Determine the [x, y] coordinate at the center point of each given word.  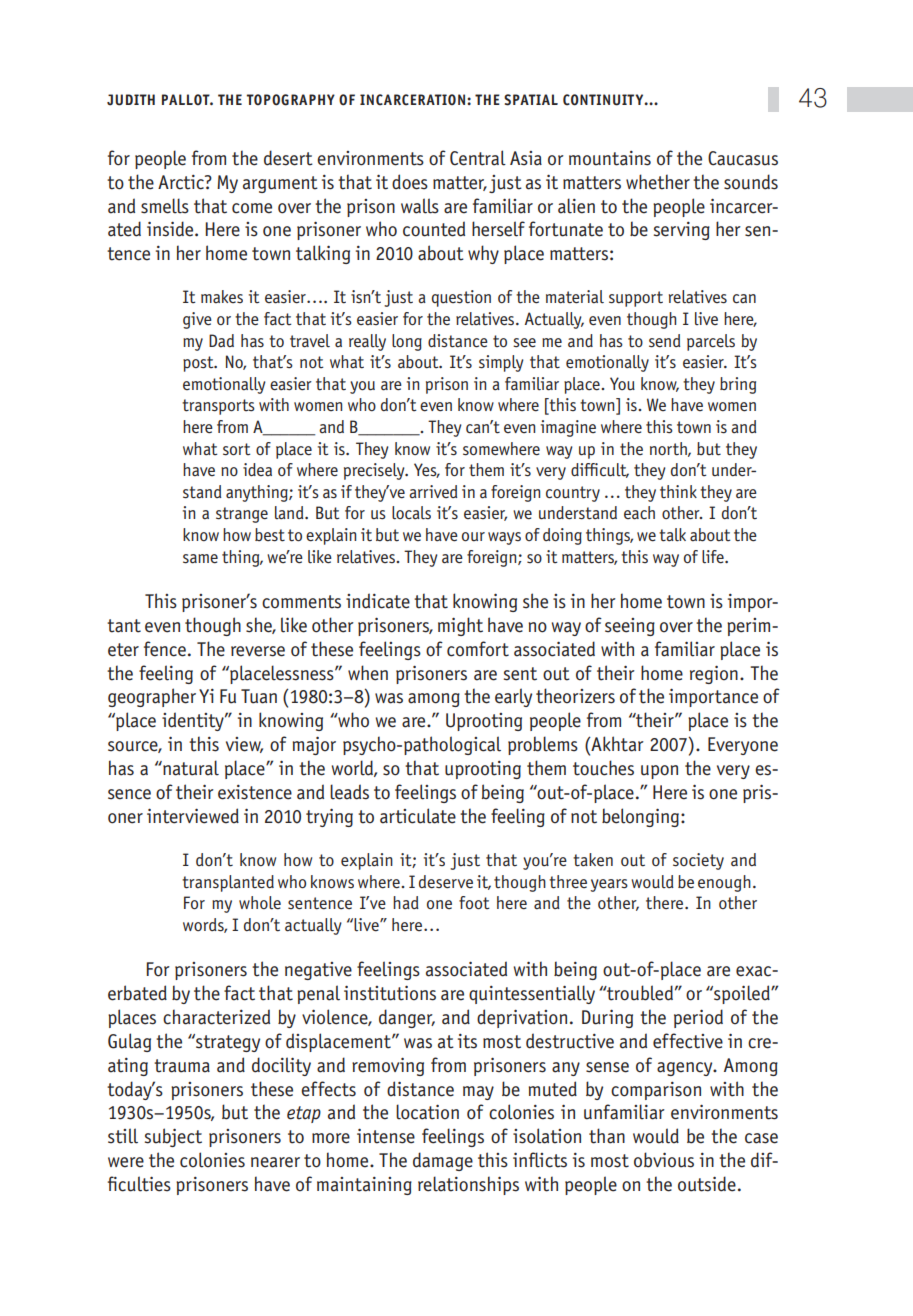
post [199, 364]
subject [173, 1137]
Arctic [182, 182]
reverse [258, 651]
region [714, 674]
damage [443, 1161]
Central [478, 158]
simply [501, 363]
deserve [446, 882]
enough [724, 883]
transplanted [228, 883]
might [460, 626]
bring [738, 385]
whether [658, 182]
